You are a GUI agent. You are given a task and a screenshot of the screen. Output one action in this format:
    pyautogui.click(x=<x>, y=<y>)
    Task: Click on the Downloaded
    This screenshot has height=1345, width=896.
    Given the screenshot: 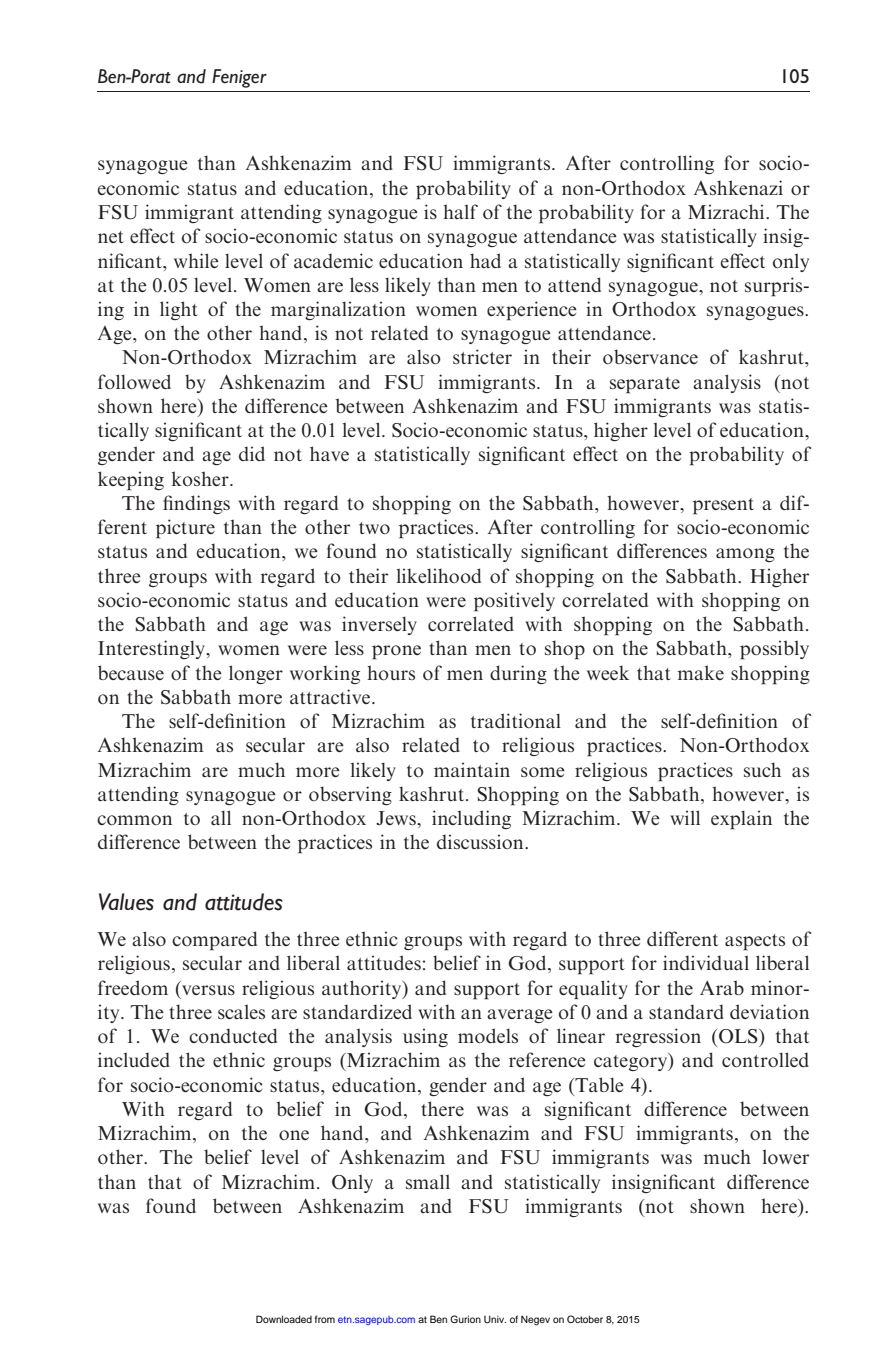 What is the action you would take?
    pyautogui.click(x=284, y=1319)
